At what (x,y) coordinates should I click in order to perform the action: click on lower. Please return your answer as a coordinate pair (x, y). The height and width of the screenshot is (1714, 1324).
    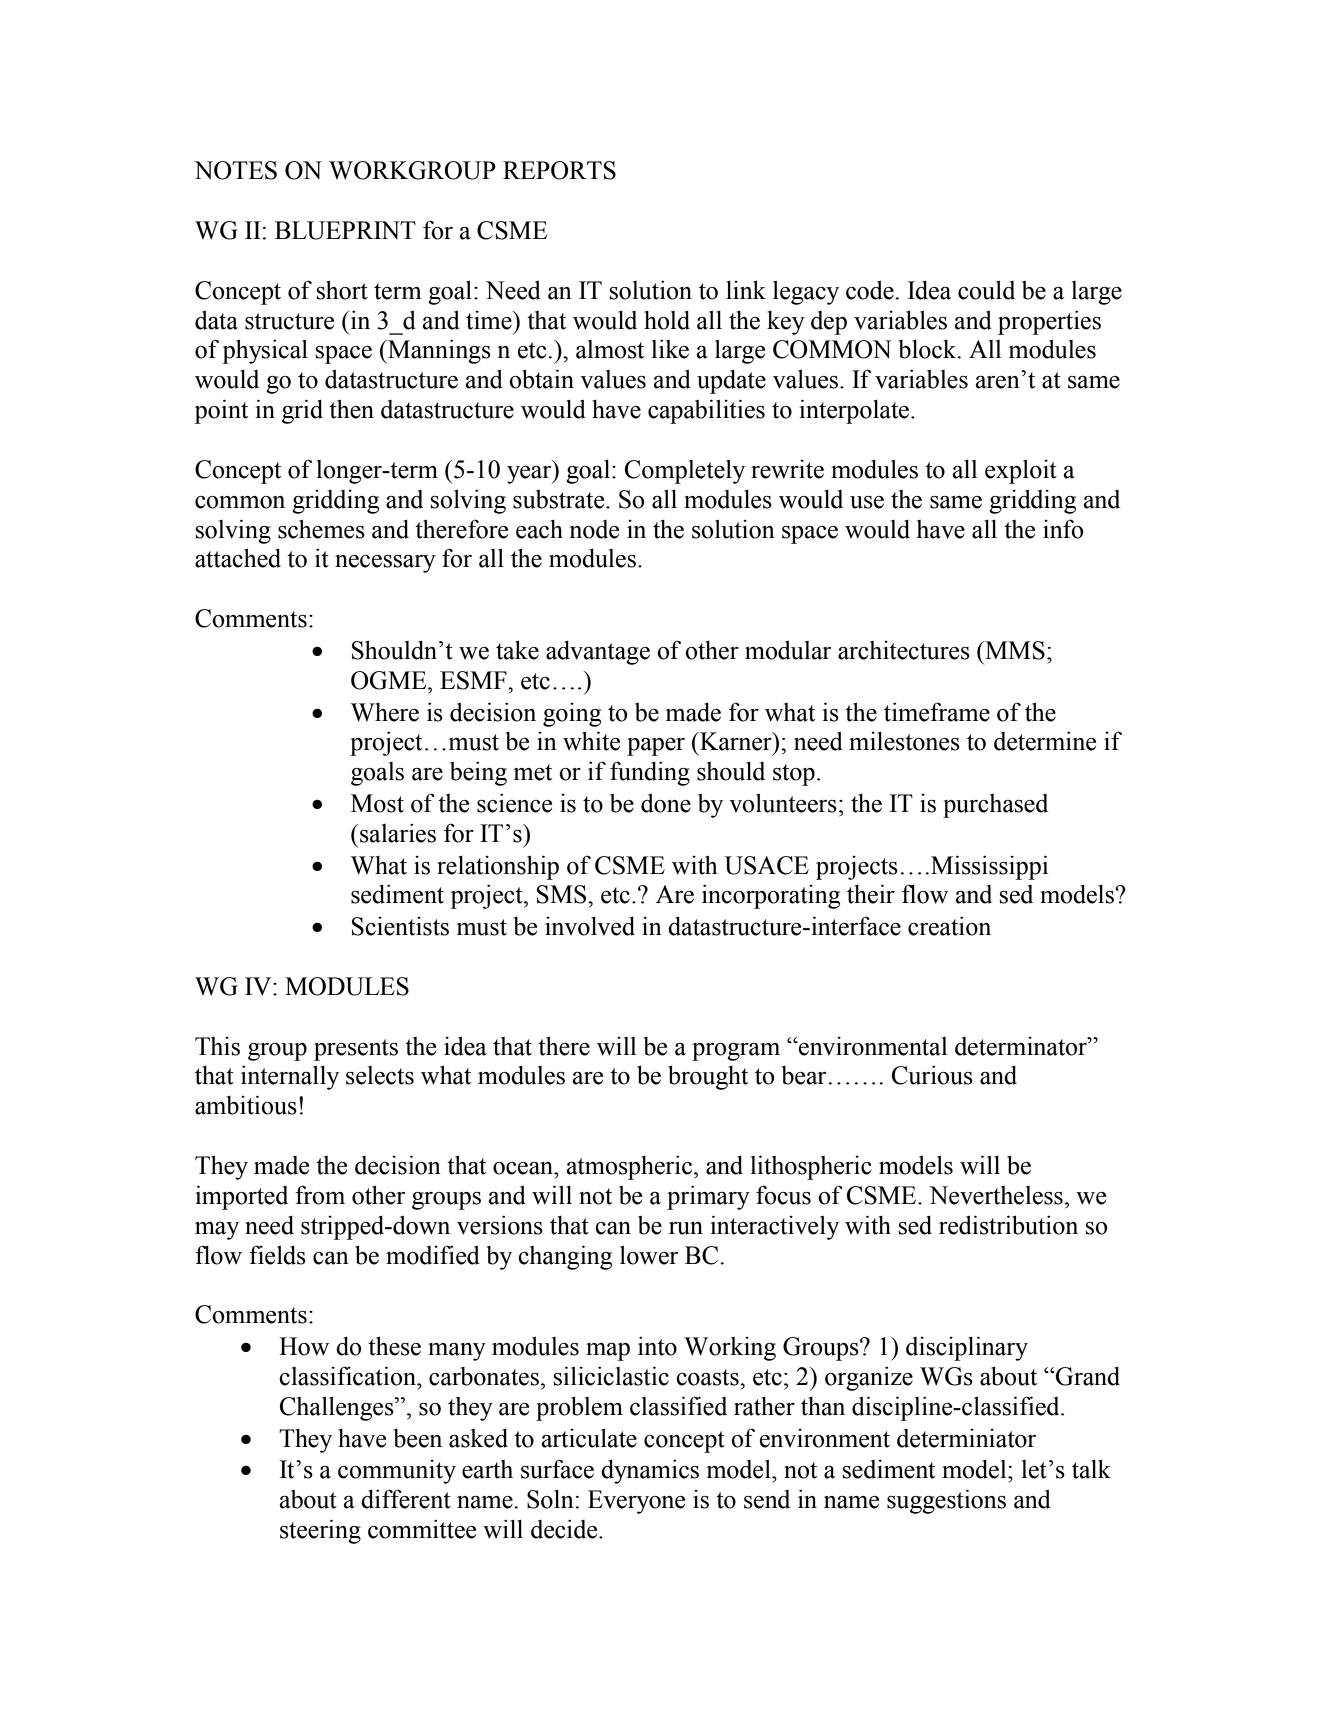
    Looking at the image, I should click on (649, 1255).
